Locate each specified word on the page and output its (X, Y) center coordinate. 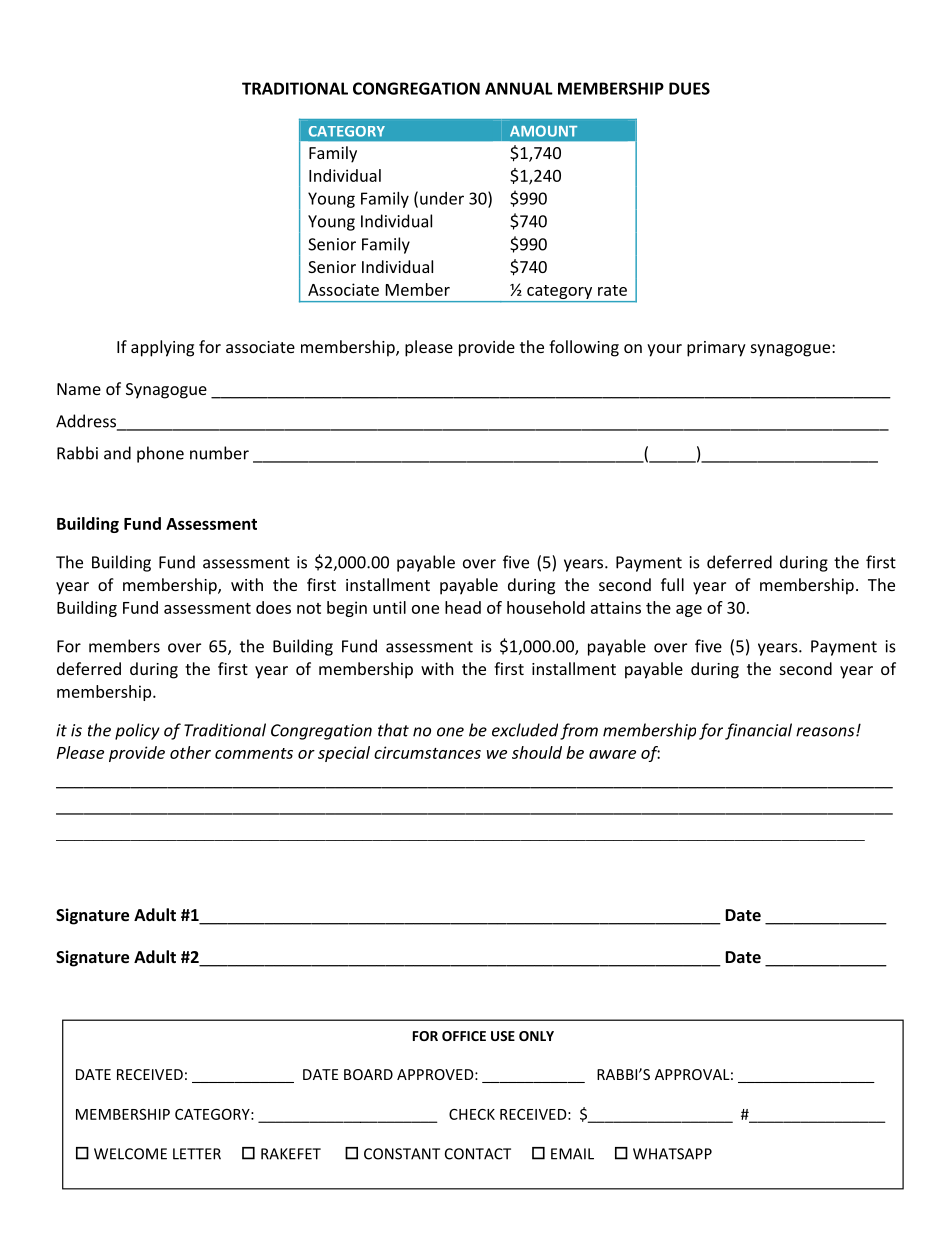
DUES (689, 88)
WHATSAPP (672, 1154)
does (273, 607)
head (463, 607)
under (442, 198)
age (689, 611)
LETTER (197, 1154)
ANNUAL (519, 88)
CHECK (472, 1114)
